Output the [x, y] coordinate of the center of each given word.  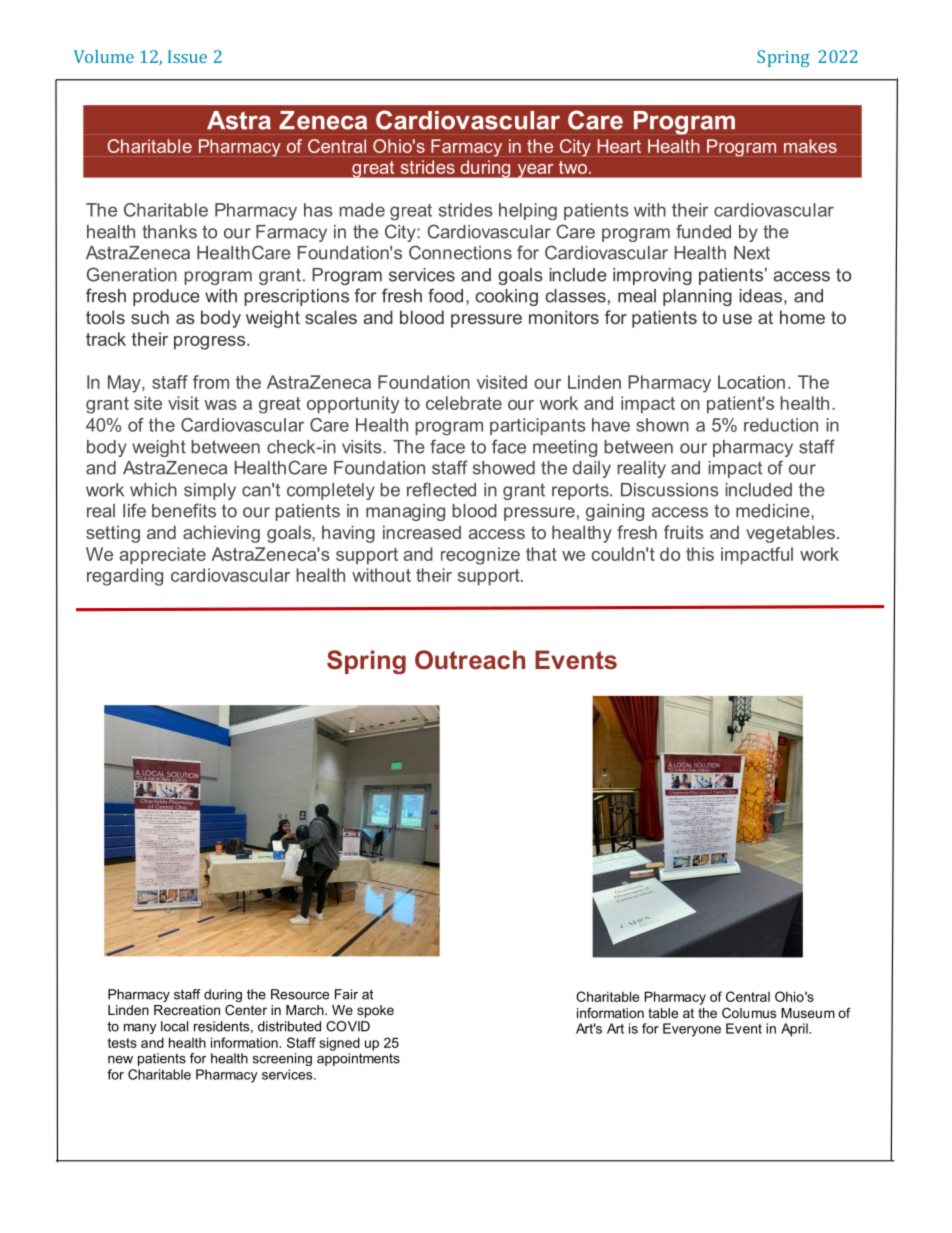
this [700, 554]
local [174, 1026]
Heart [619, 146]
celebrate [464, 403]
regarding [125, 577]
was [220, 405]
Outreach [470, 660]
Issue [187, 56]
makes [810, 146]
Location [751, 382]
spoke [375, 1011]
